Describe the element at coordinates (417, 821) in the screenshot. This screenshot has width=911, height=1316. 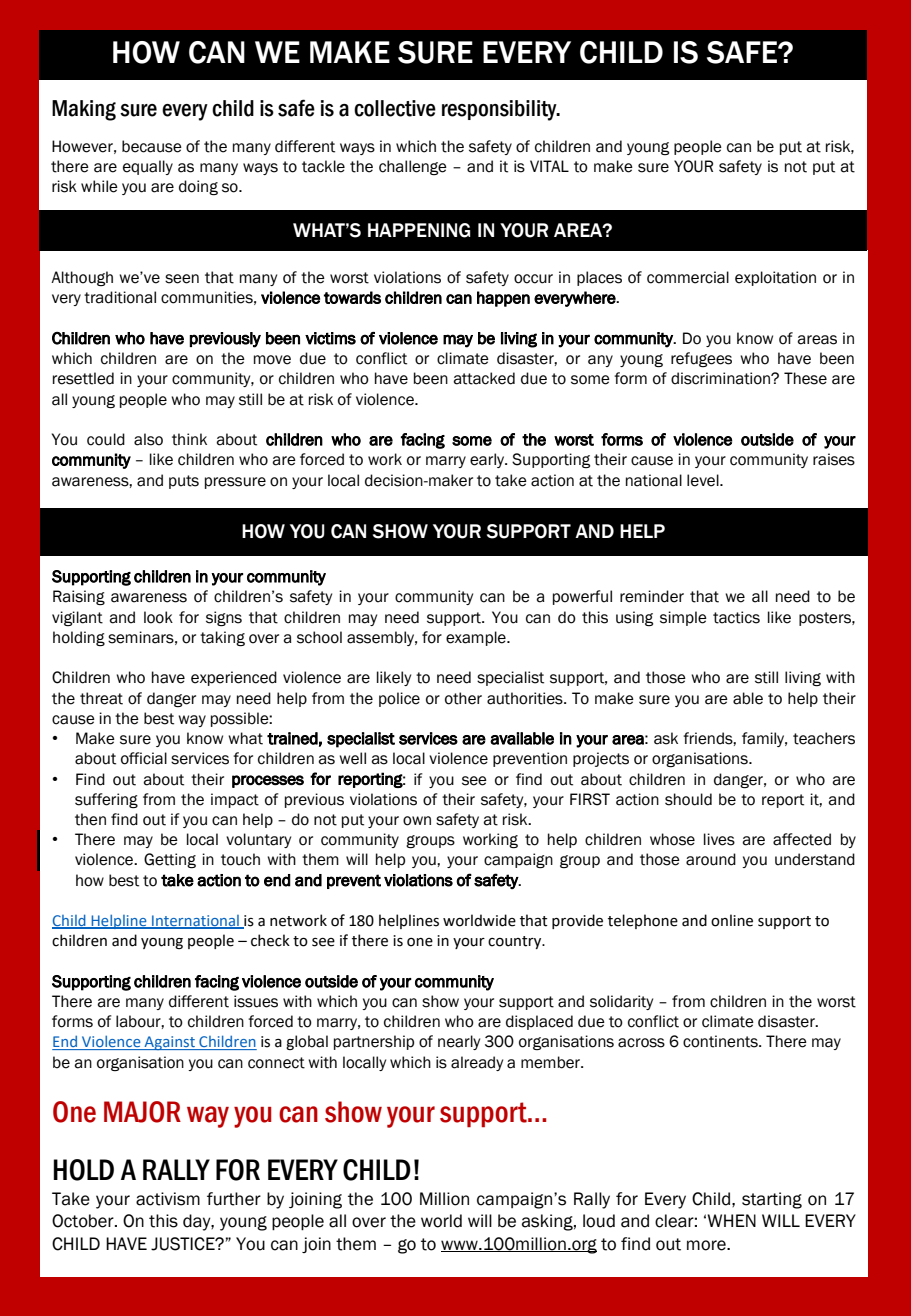
I see `own` at that location.
